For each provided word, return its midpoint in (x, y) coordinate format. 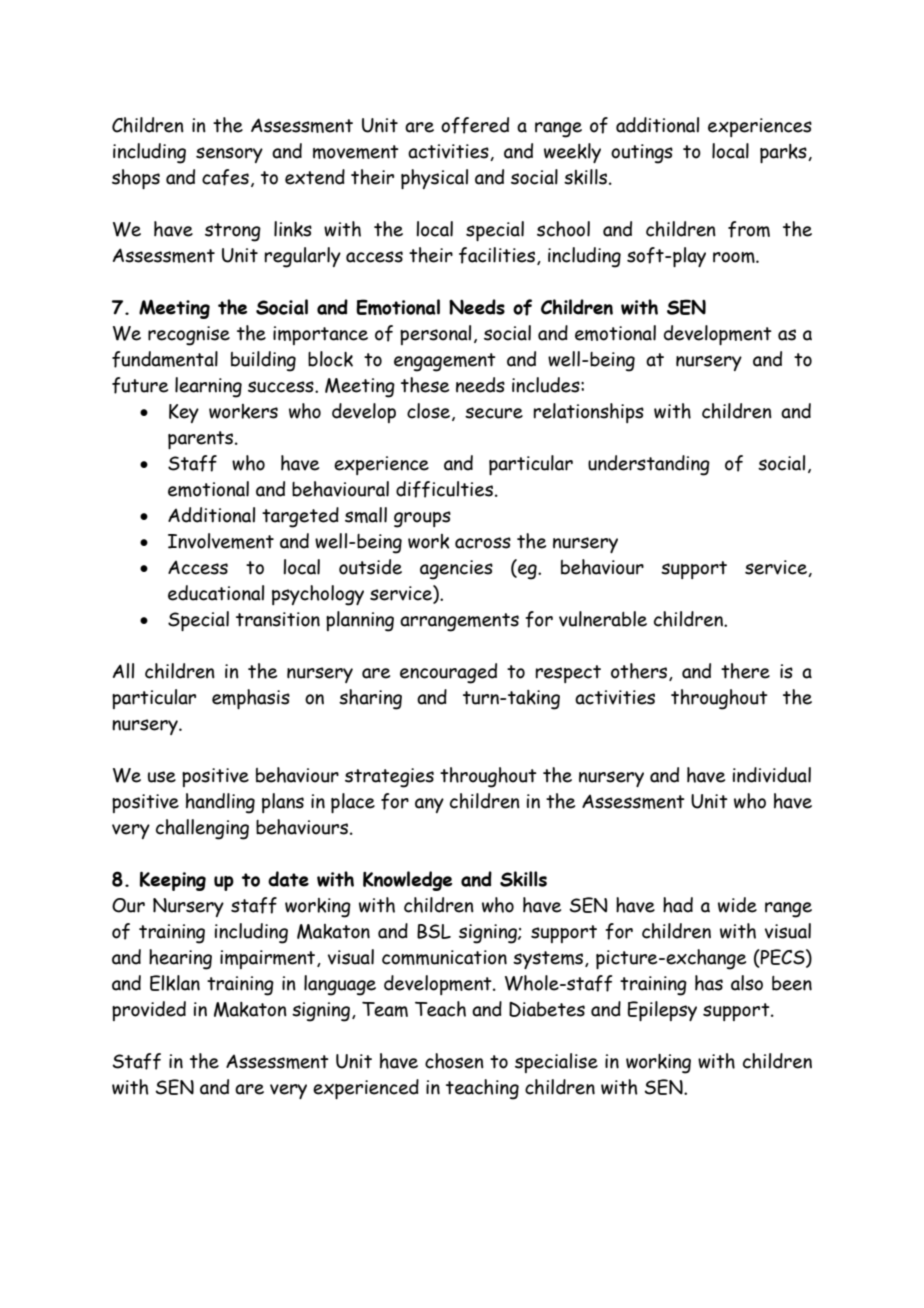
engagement (445, 362)
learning (208, 387)
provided (149, 1011)
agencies (456, 570)
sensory (229, 155)
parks (784, 153)
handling (220, 803)
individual (772, 775)
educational (216, 593)
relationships (588, 413)
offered (475, 125)
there (745, 671)
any (429, 805)
